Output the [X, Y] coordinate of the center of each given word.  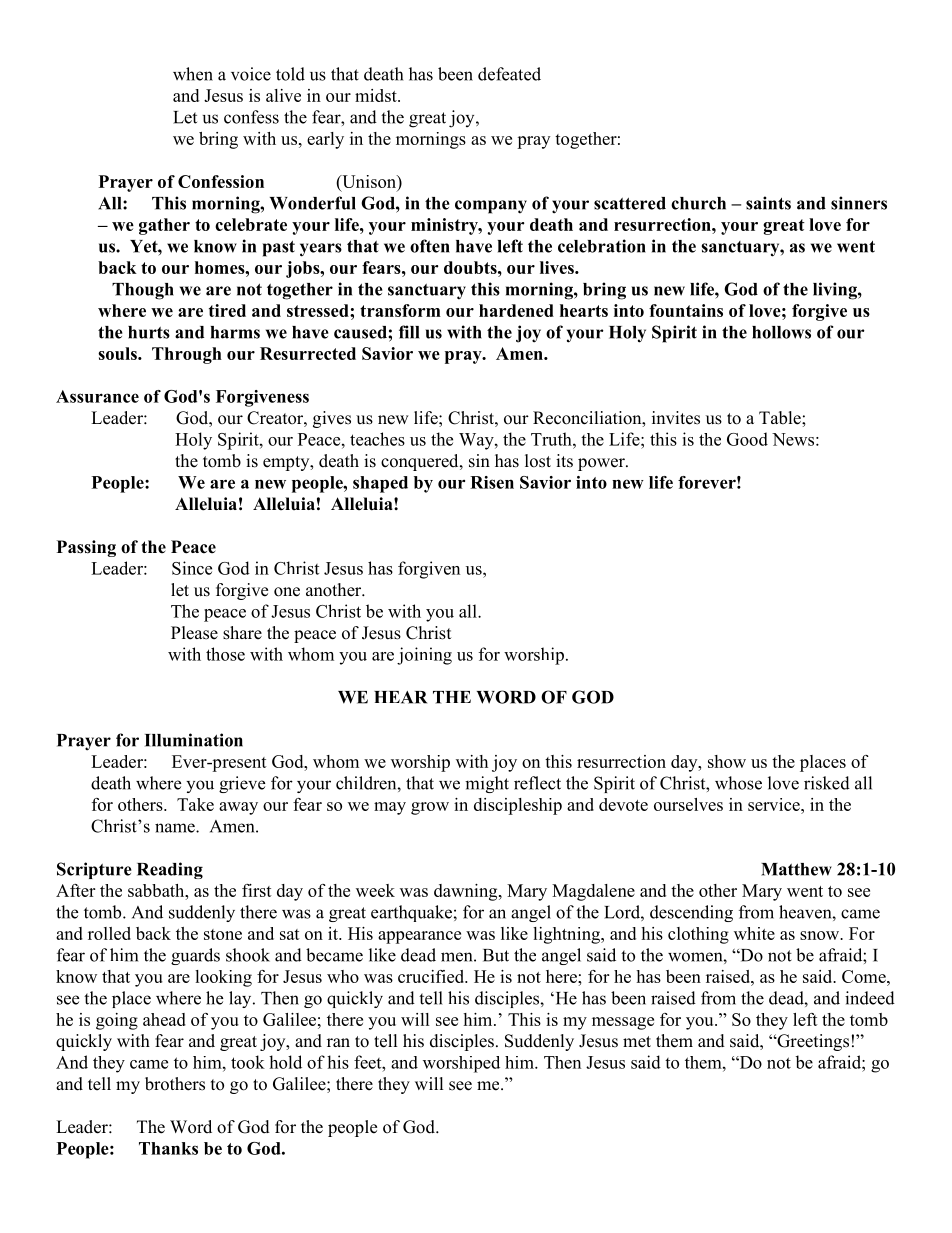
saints [768, 203]
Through [187, 355]
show [727, 761]
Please [194, 633]
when [193, 74]
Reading [170, 870]
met [637, 1042]
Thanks [168, 1148]
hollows [781, 332]
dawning [467, 892]
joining [424, 656]
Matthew [796, 869]
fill [409, 332]
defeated [509, 74]
